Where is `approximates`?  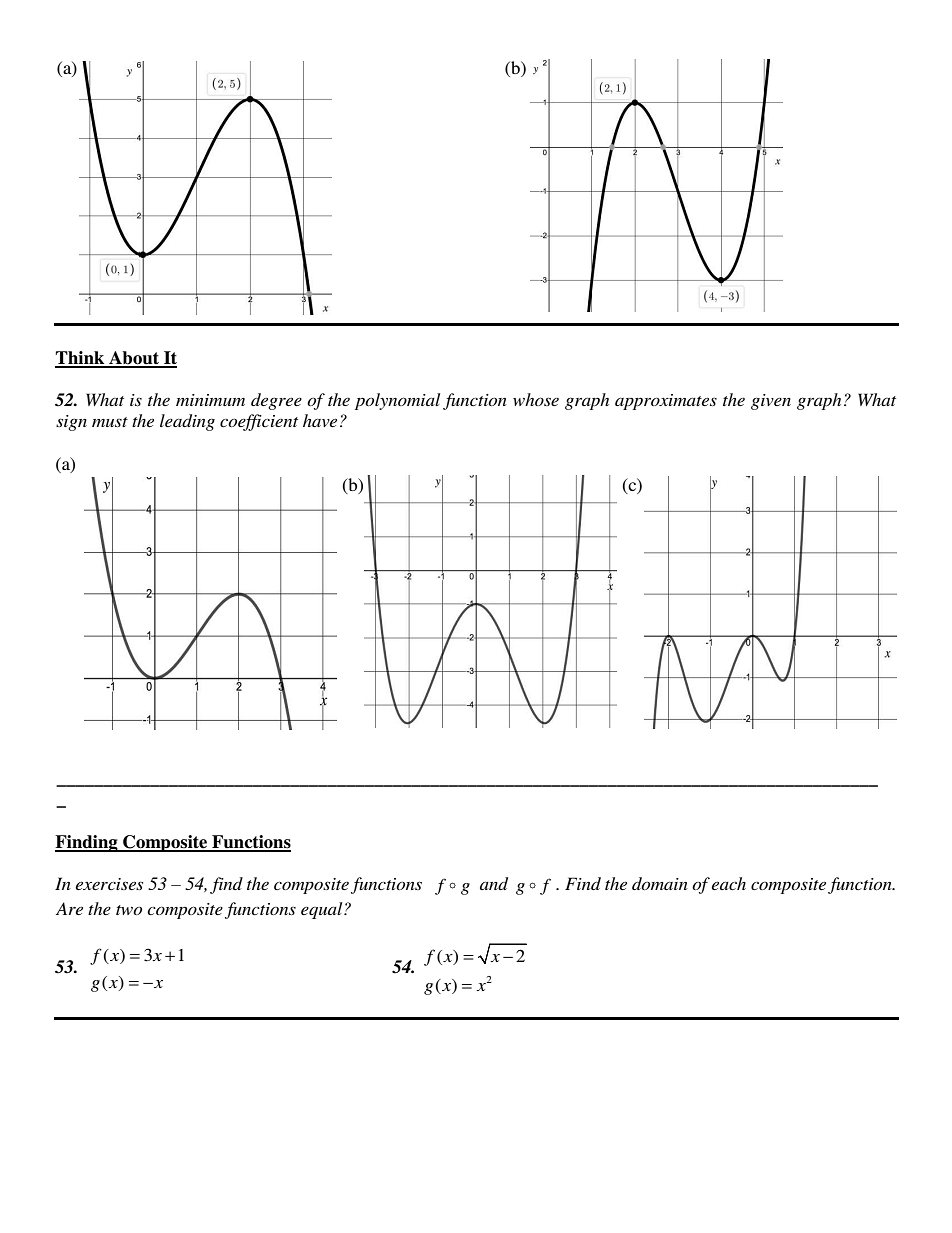 approximates is located at coordinates (666, 402).
